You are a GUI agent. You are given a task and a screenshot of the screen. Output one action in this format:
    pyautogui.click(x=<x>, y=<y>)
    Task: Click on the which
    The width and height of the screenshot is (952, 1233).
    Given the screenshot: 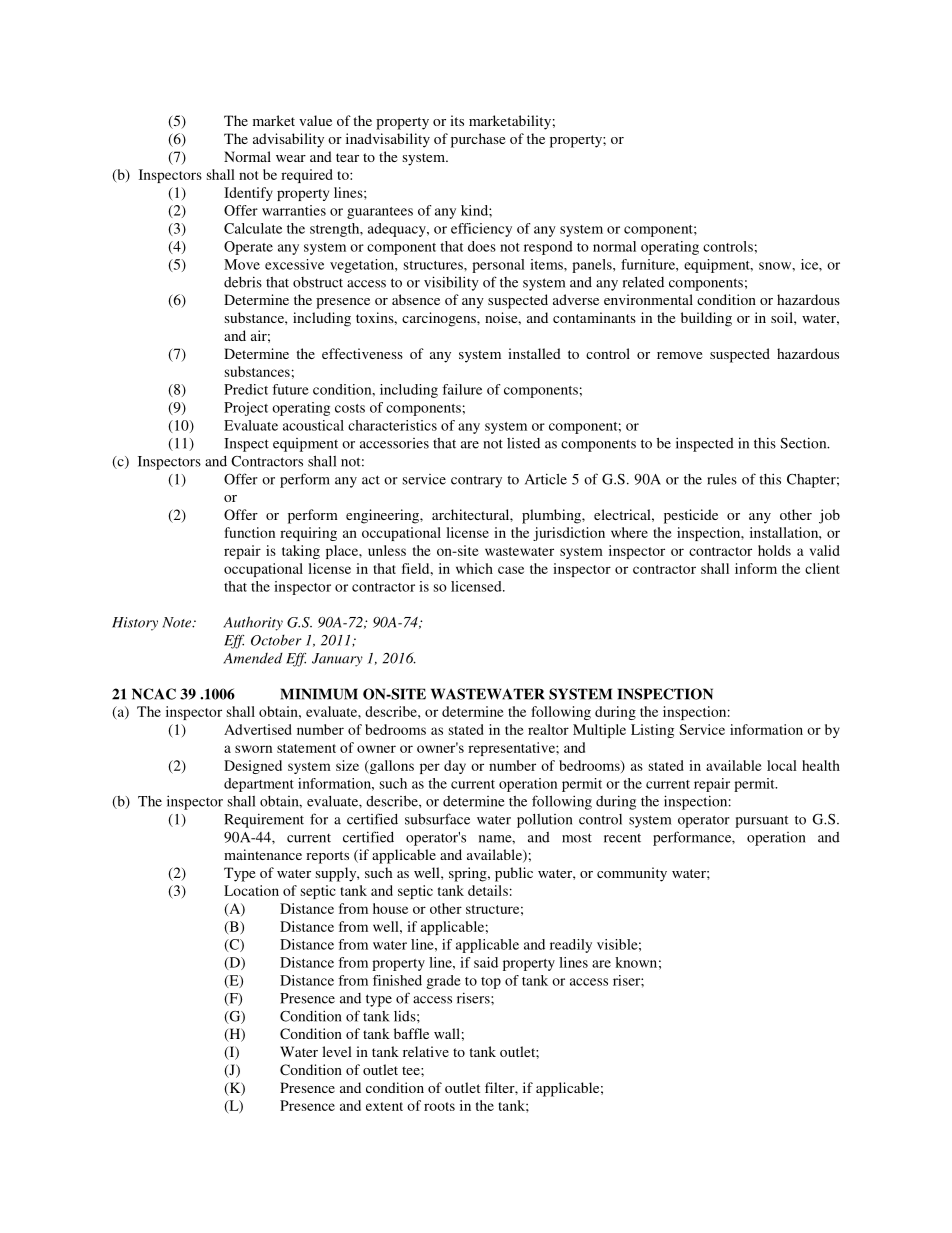 What is the action you would take?
    pyautogui.click(x=474, y=568)
